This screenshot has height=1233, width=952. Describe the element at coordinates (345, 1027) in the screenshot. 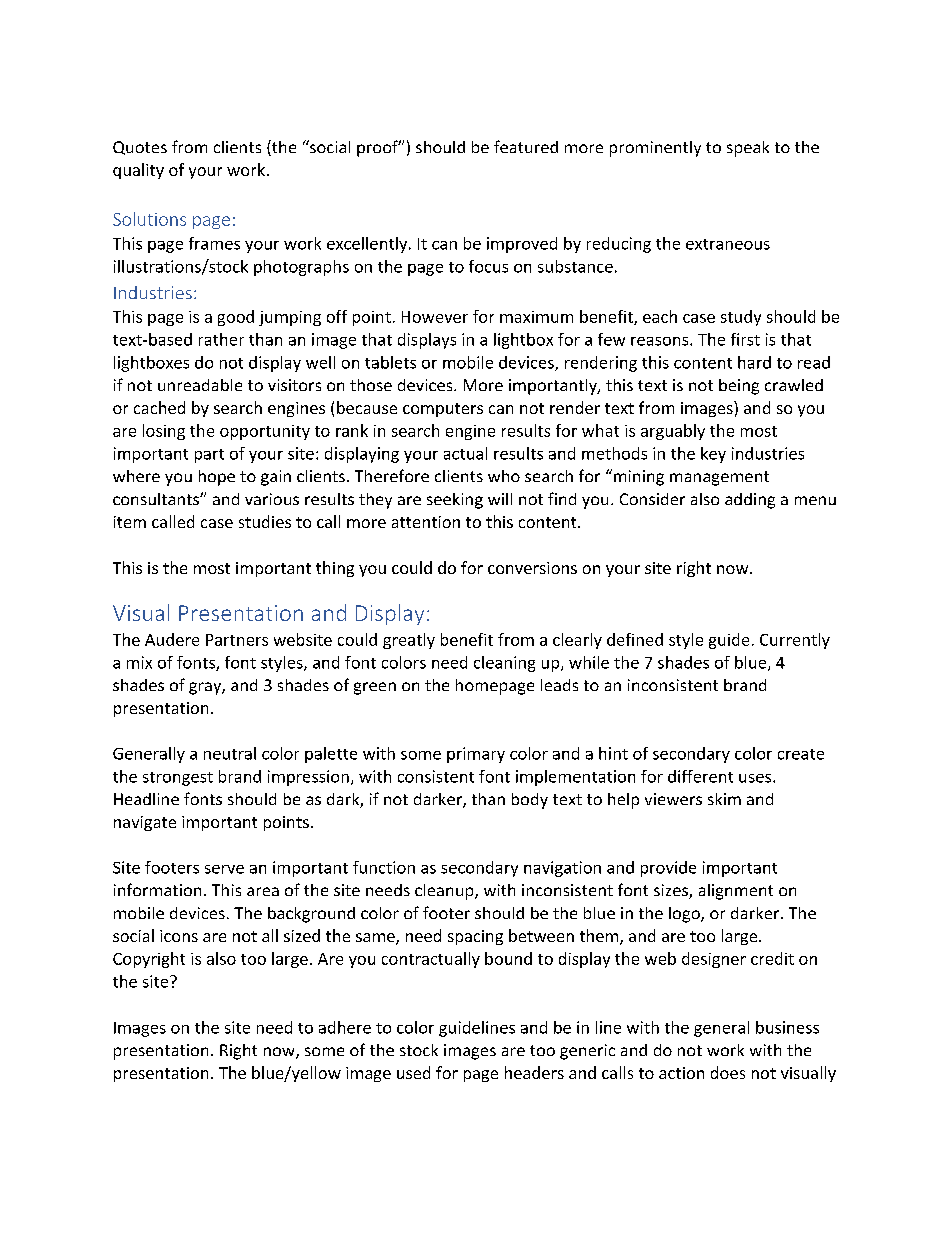

I see `adhere` at that location.
